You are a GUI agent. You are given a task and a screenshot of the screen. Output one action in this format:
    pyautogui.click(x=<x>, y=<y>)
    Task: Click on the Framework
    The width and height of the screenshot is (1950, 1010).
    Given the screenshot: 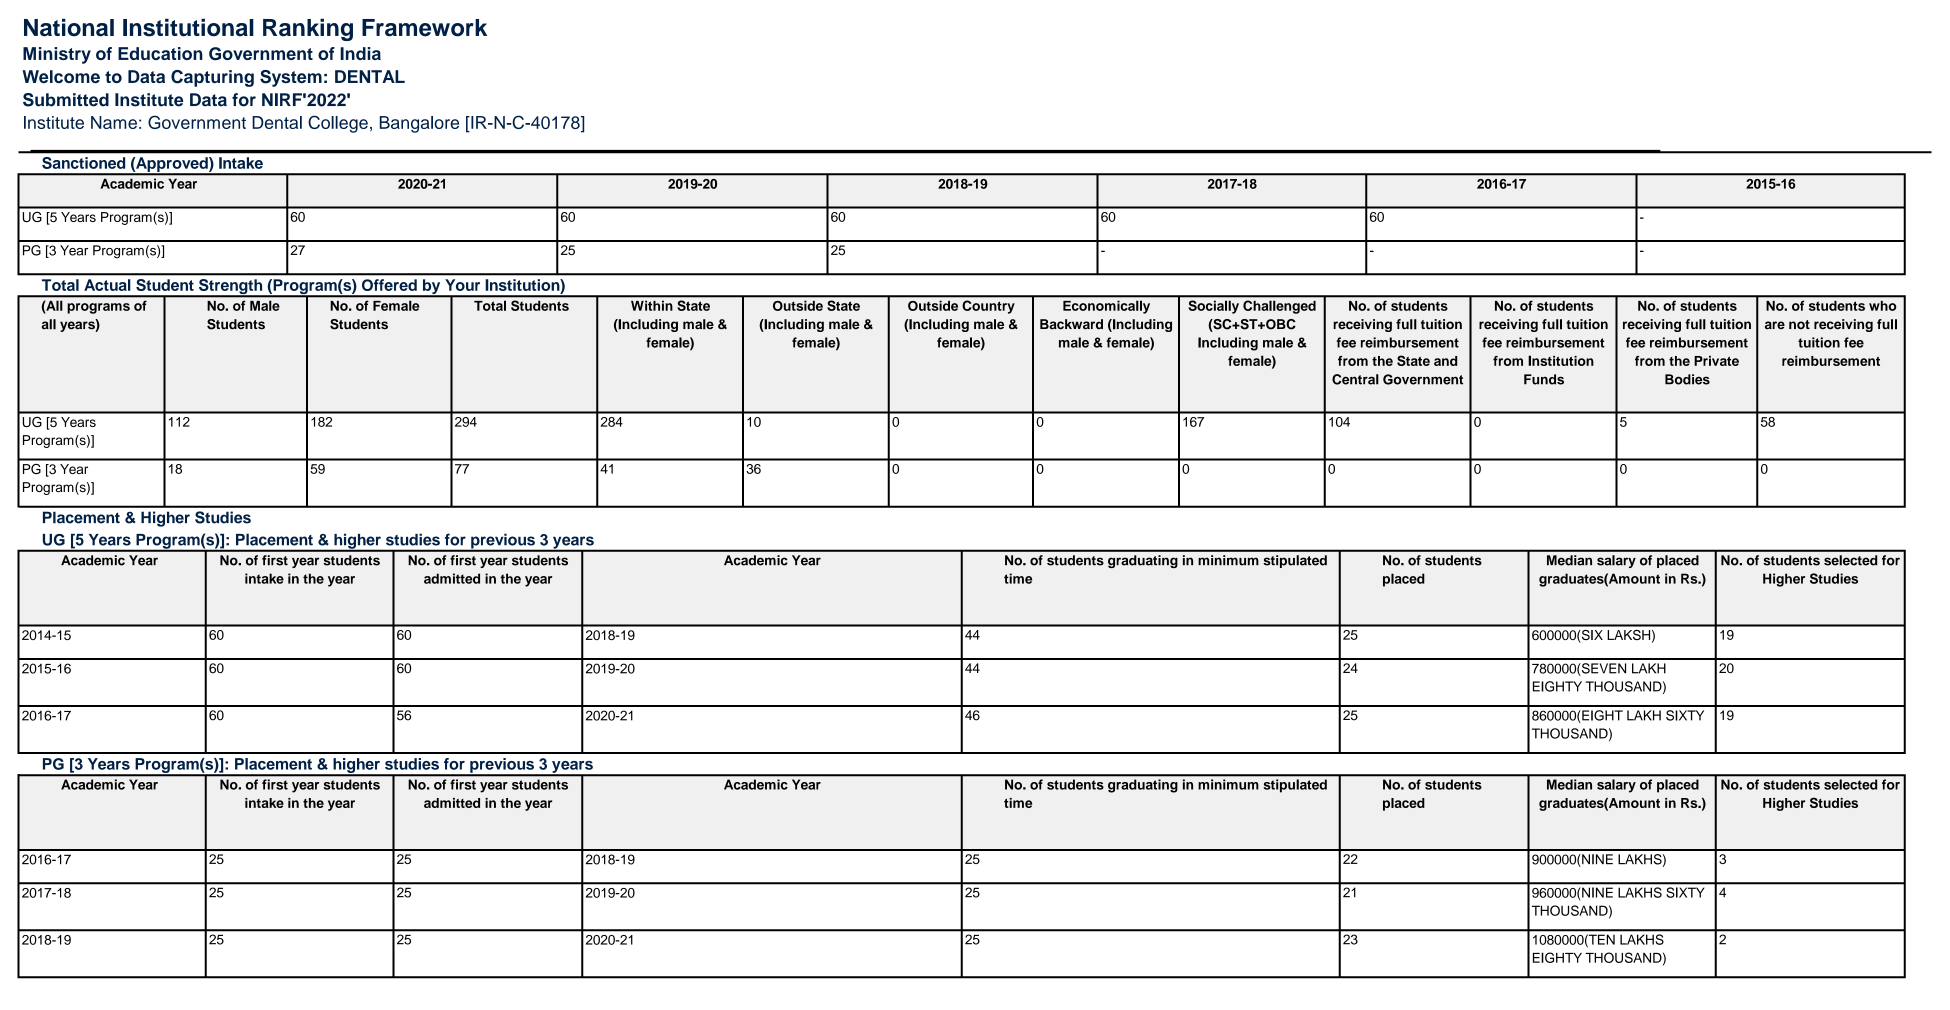 What is the action you would take?
    pyautogui.click(x=424, y=28)
